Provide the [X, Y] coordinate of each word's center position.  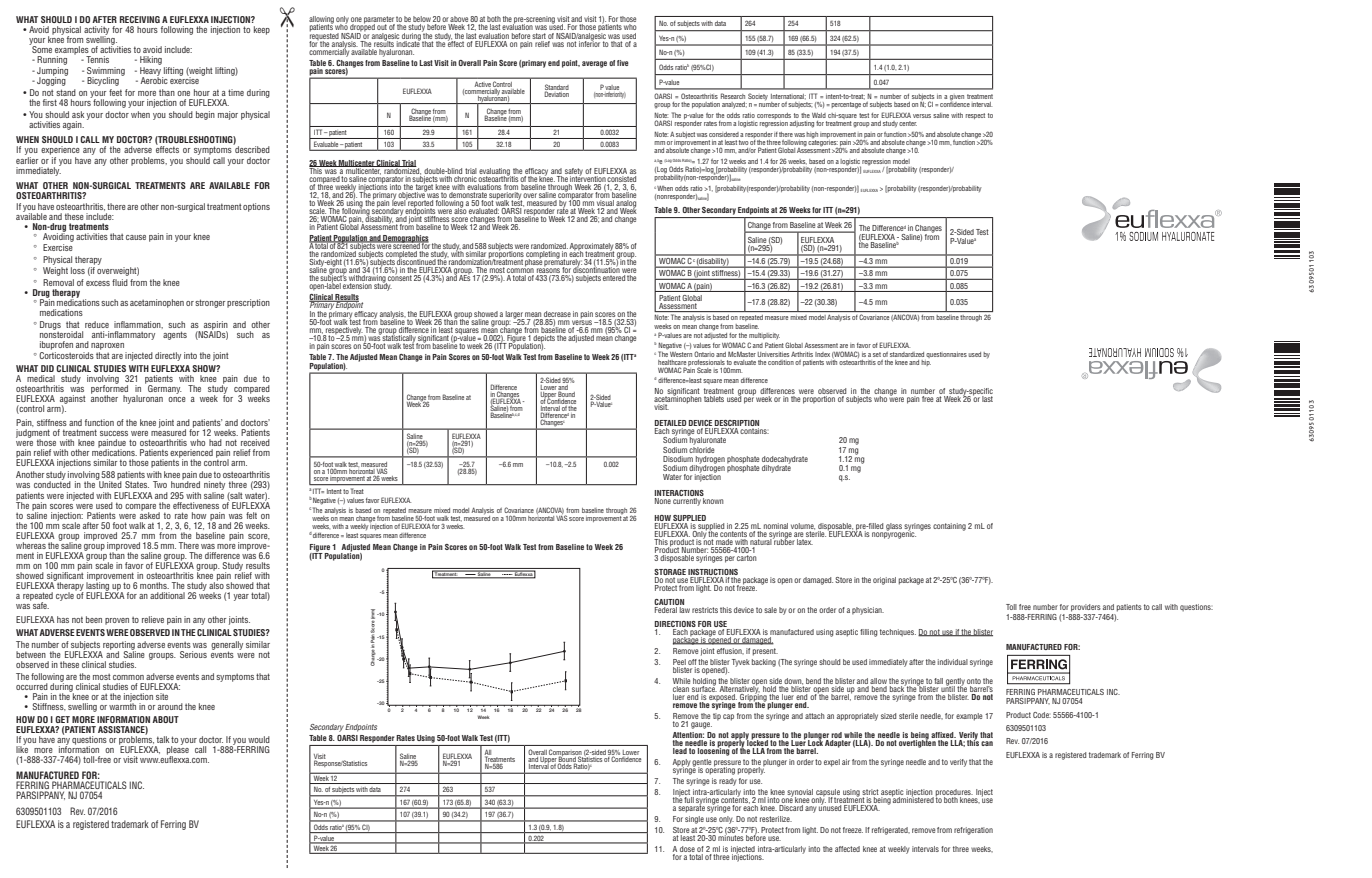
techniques [898, 633]
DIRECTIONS [675, 624]
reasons [548, 272]
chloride [702, 448]
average [594, 64]
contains [754, 431]
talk [163, 739]
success [114, 433]
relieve [153, 619]
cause [136, 237]
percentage [846, 105]
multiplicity [764, 336]
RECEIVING [140, 19]
